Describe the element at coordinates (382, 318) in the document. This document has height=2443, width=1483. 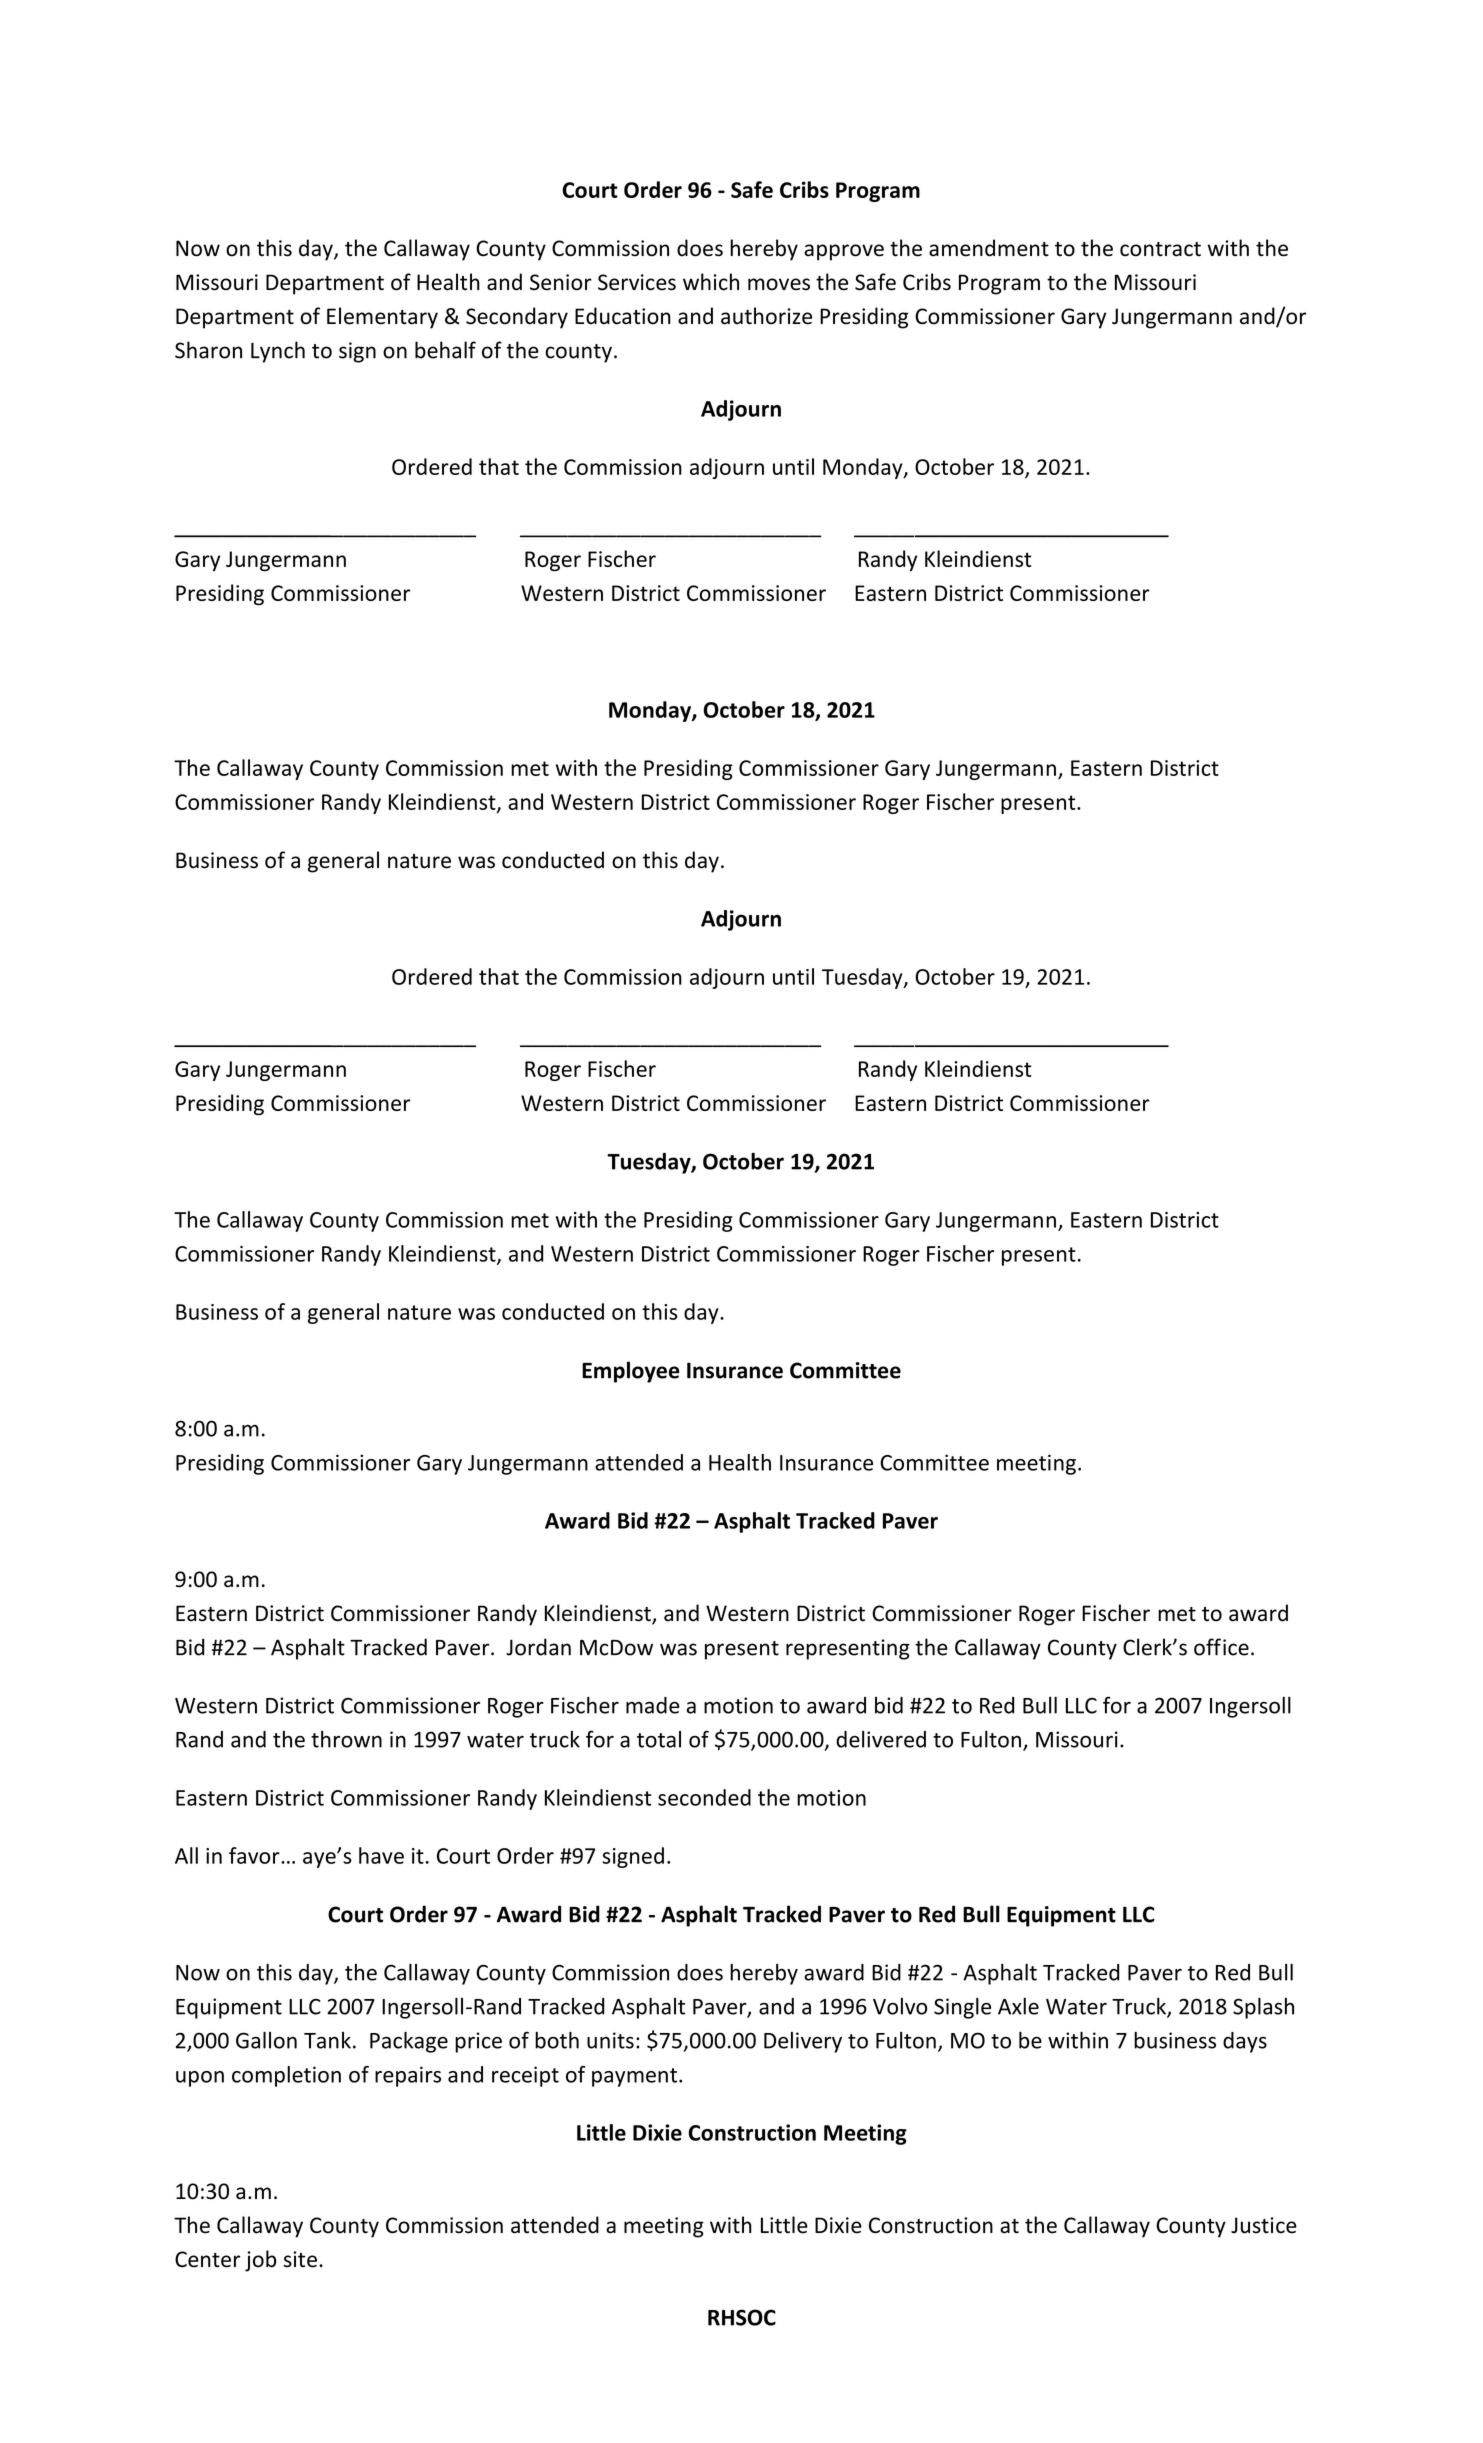
I see `Elementary` at that location.
